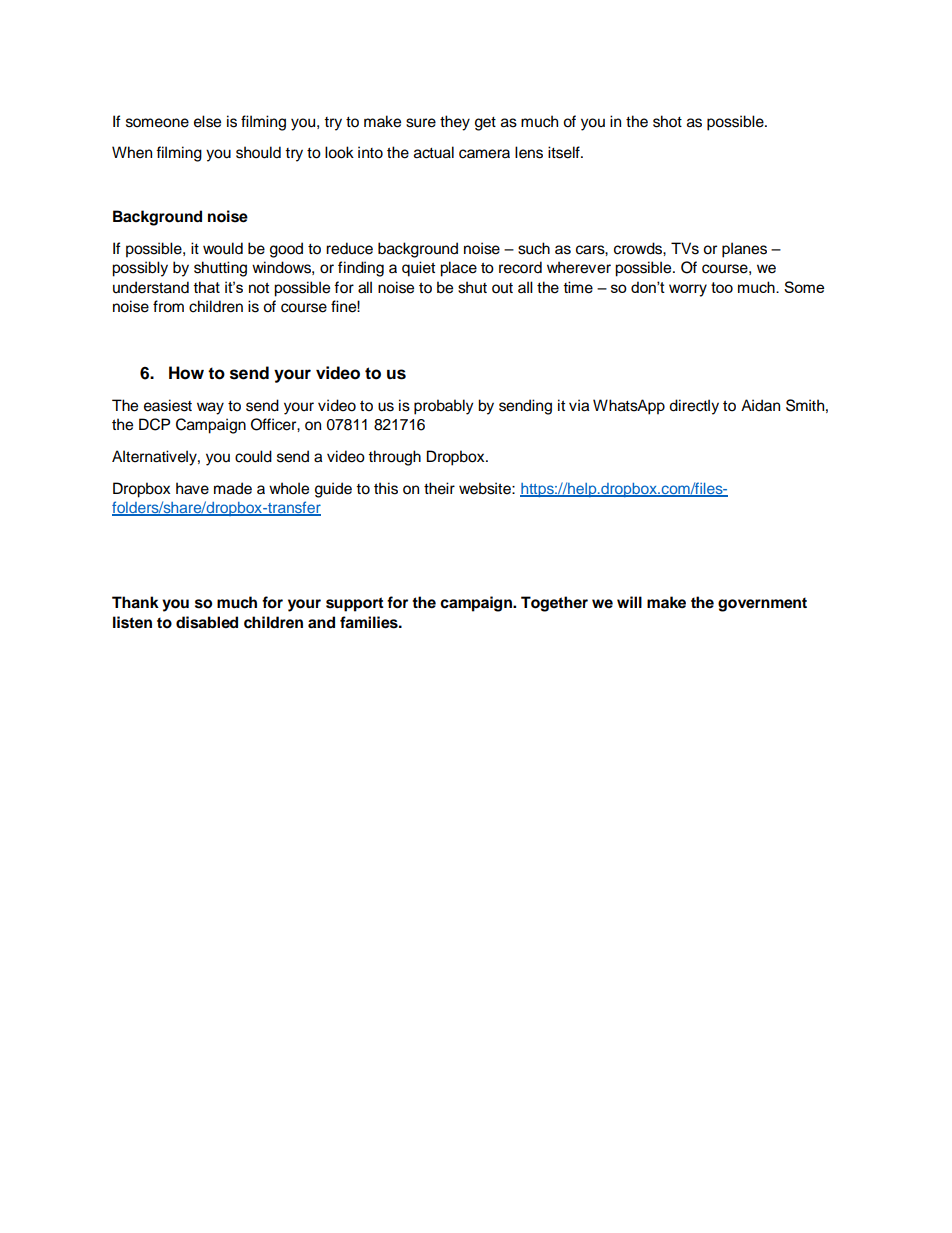 The image size is (952, 1233). What do you see at coordinates (186, 373) in the page?
I see `How` at bounding box center [186, 373].
